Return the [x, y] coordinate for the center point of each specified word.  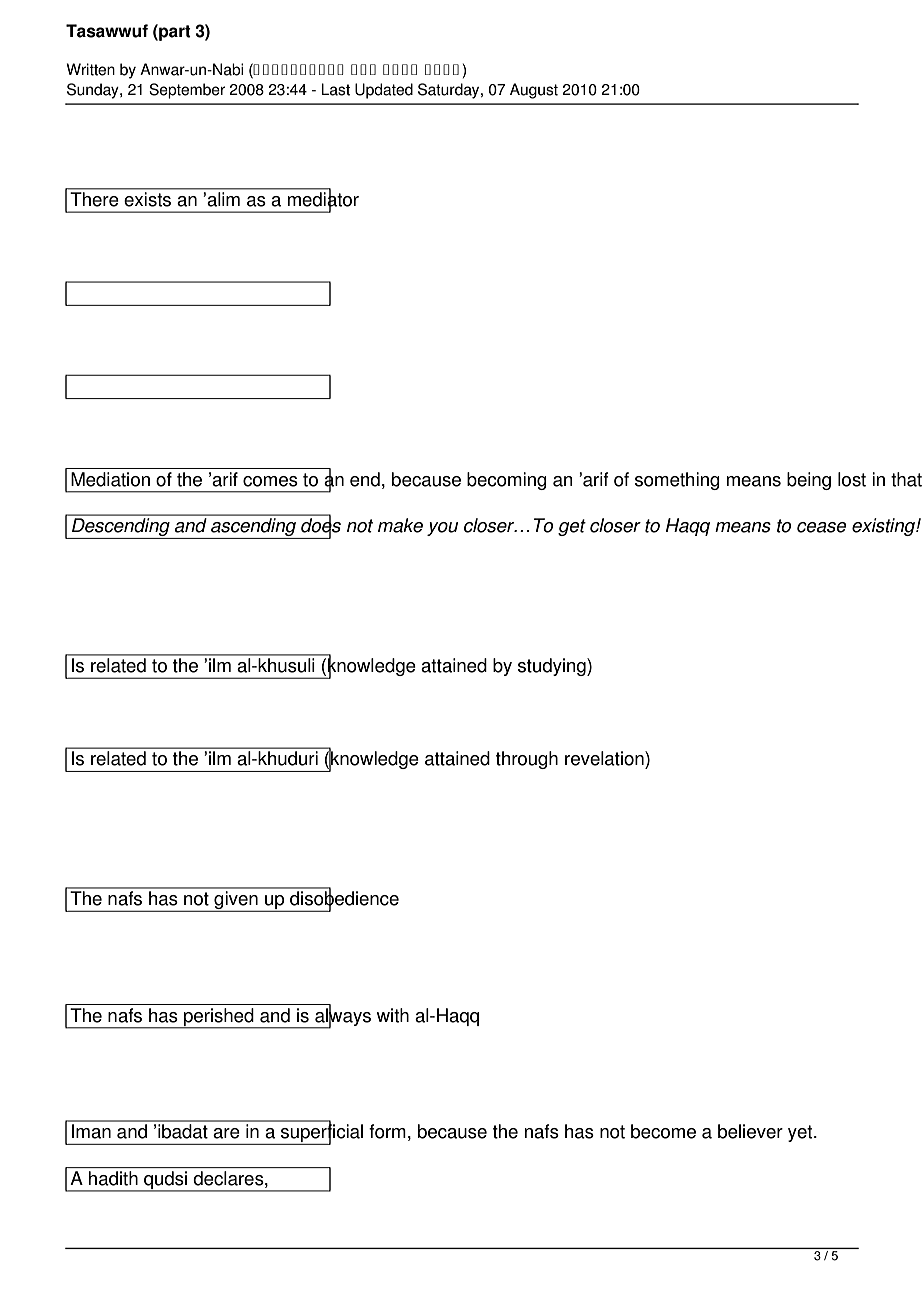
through [527, 760]
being [809, 481]
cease [822, 527]
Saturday [450, 91]
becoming [507, 481]
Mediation [110, 479]
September [187, 91]
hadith [113, 1178]
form [387, 1131]
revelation [605, 758]
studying [553, 667]
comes [270, 481]
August [534, 91]
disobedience [344, 898]
